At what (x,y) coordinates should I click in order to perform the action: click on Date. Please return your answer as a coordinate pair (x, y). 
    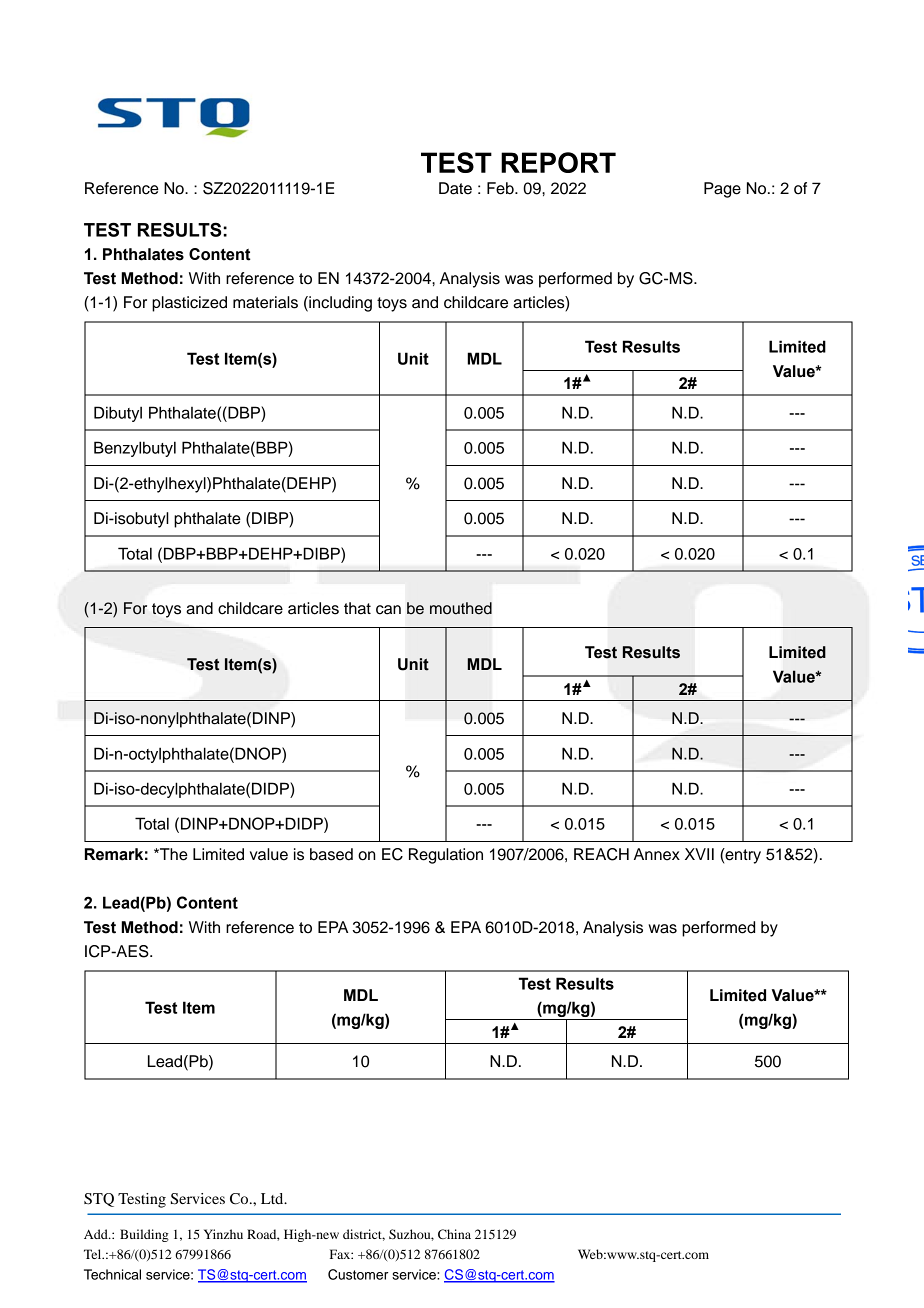
    Looking at the image, I should click on (455, 188).
